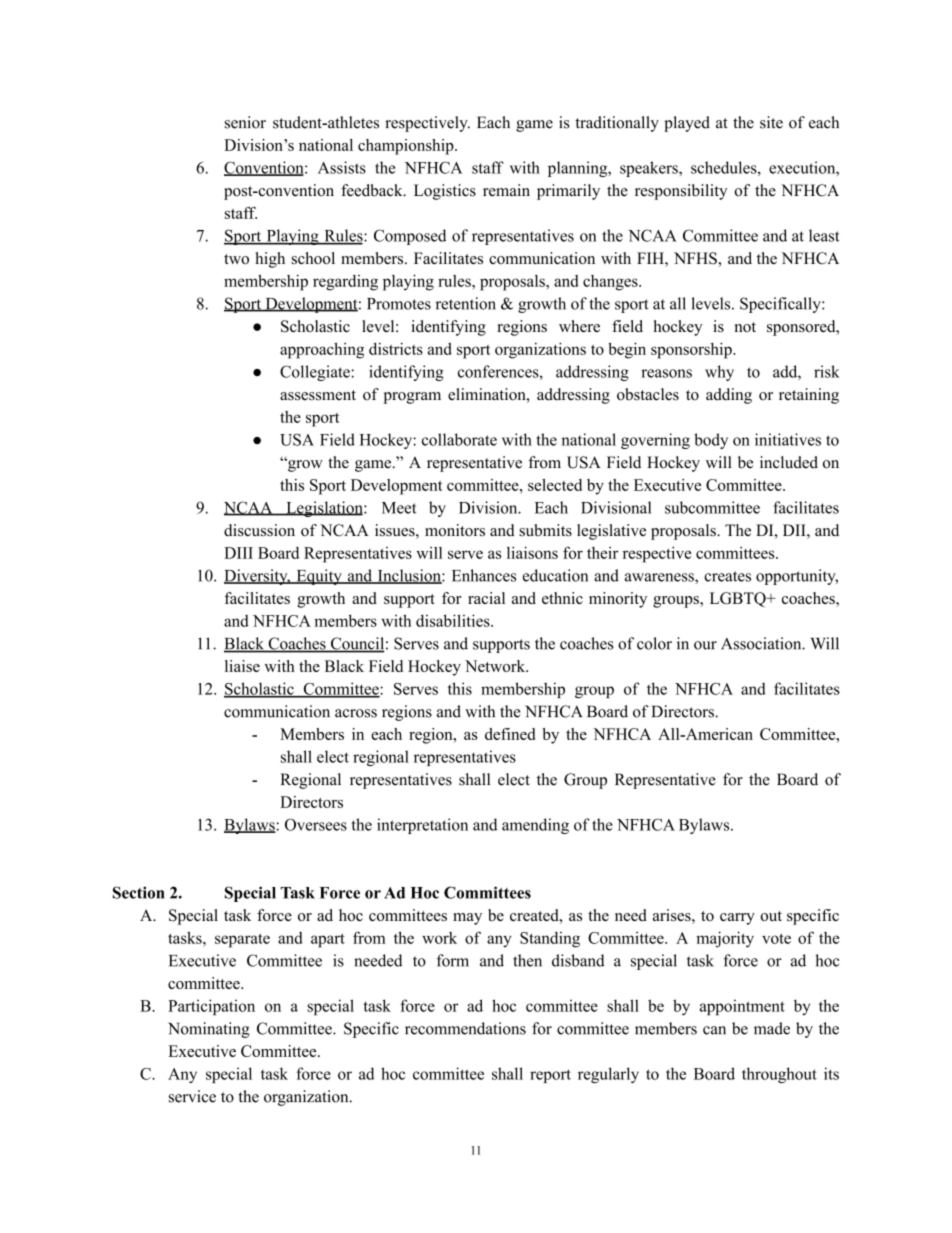  I want to click on LGBTQ, so click(739, 599).
